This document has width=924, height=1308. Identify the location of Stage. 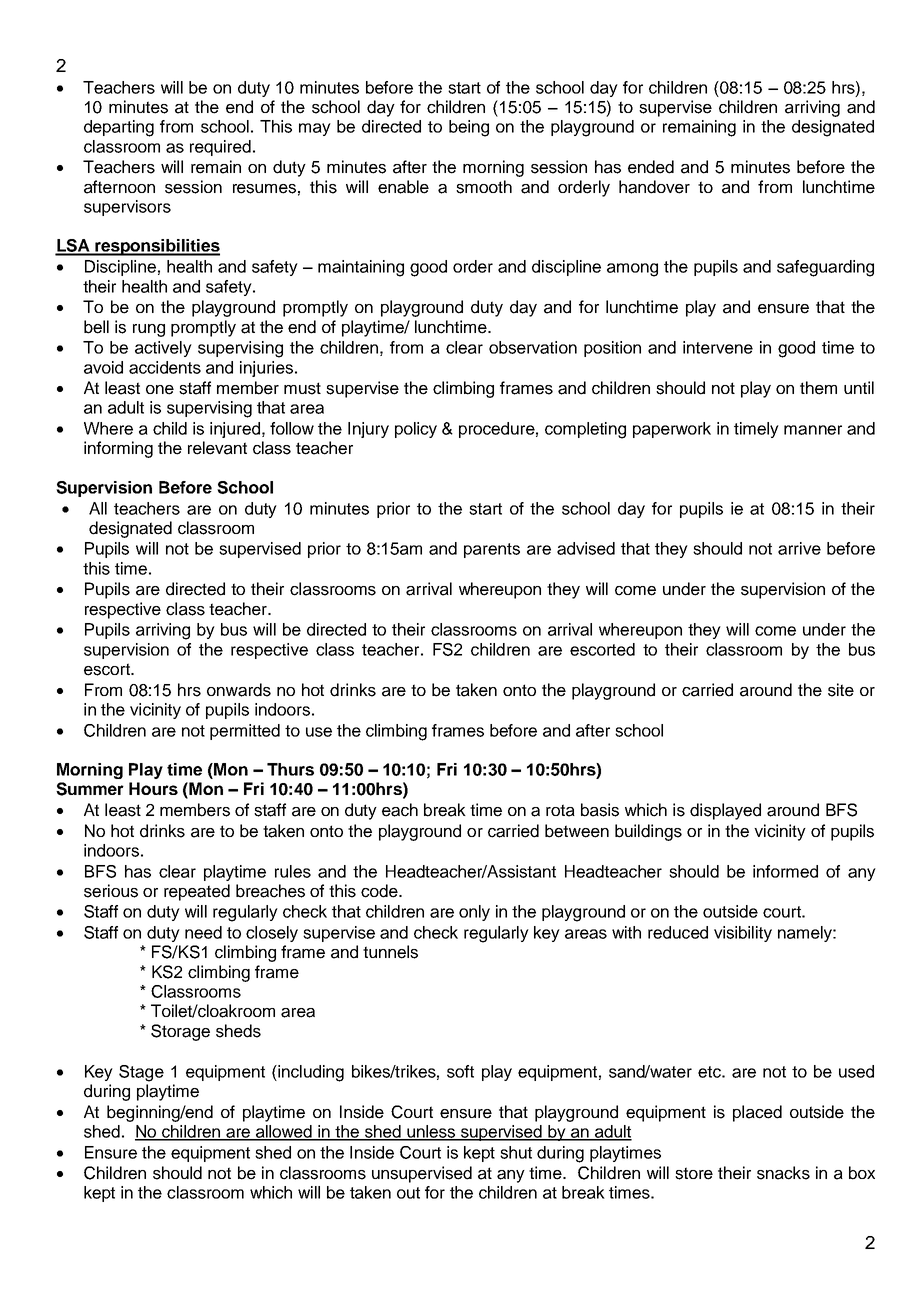
(141, 1073).
